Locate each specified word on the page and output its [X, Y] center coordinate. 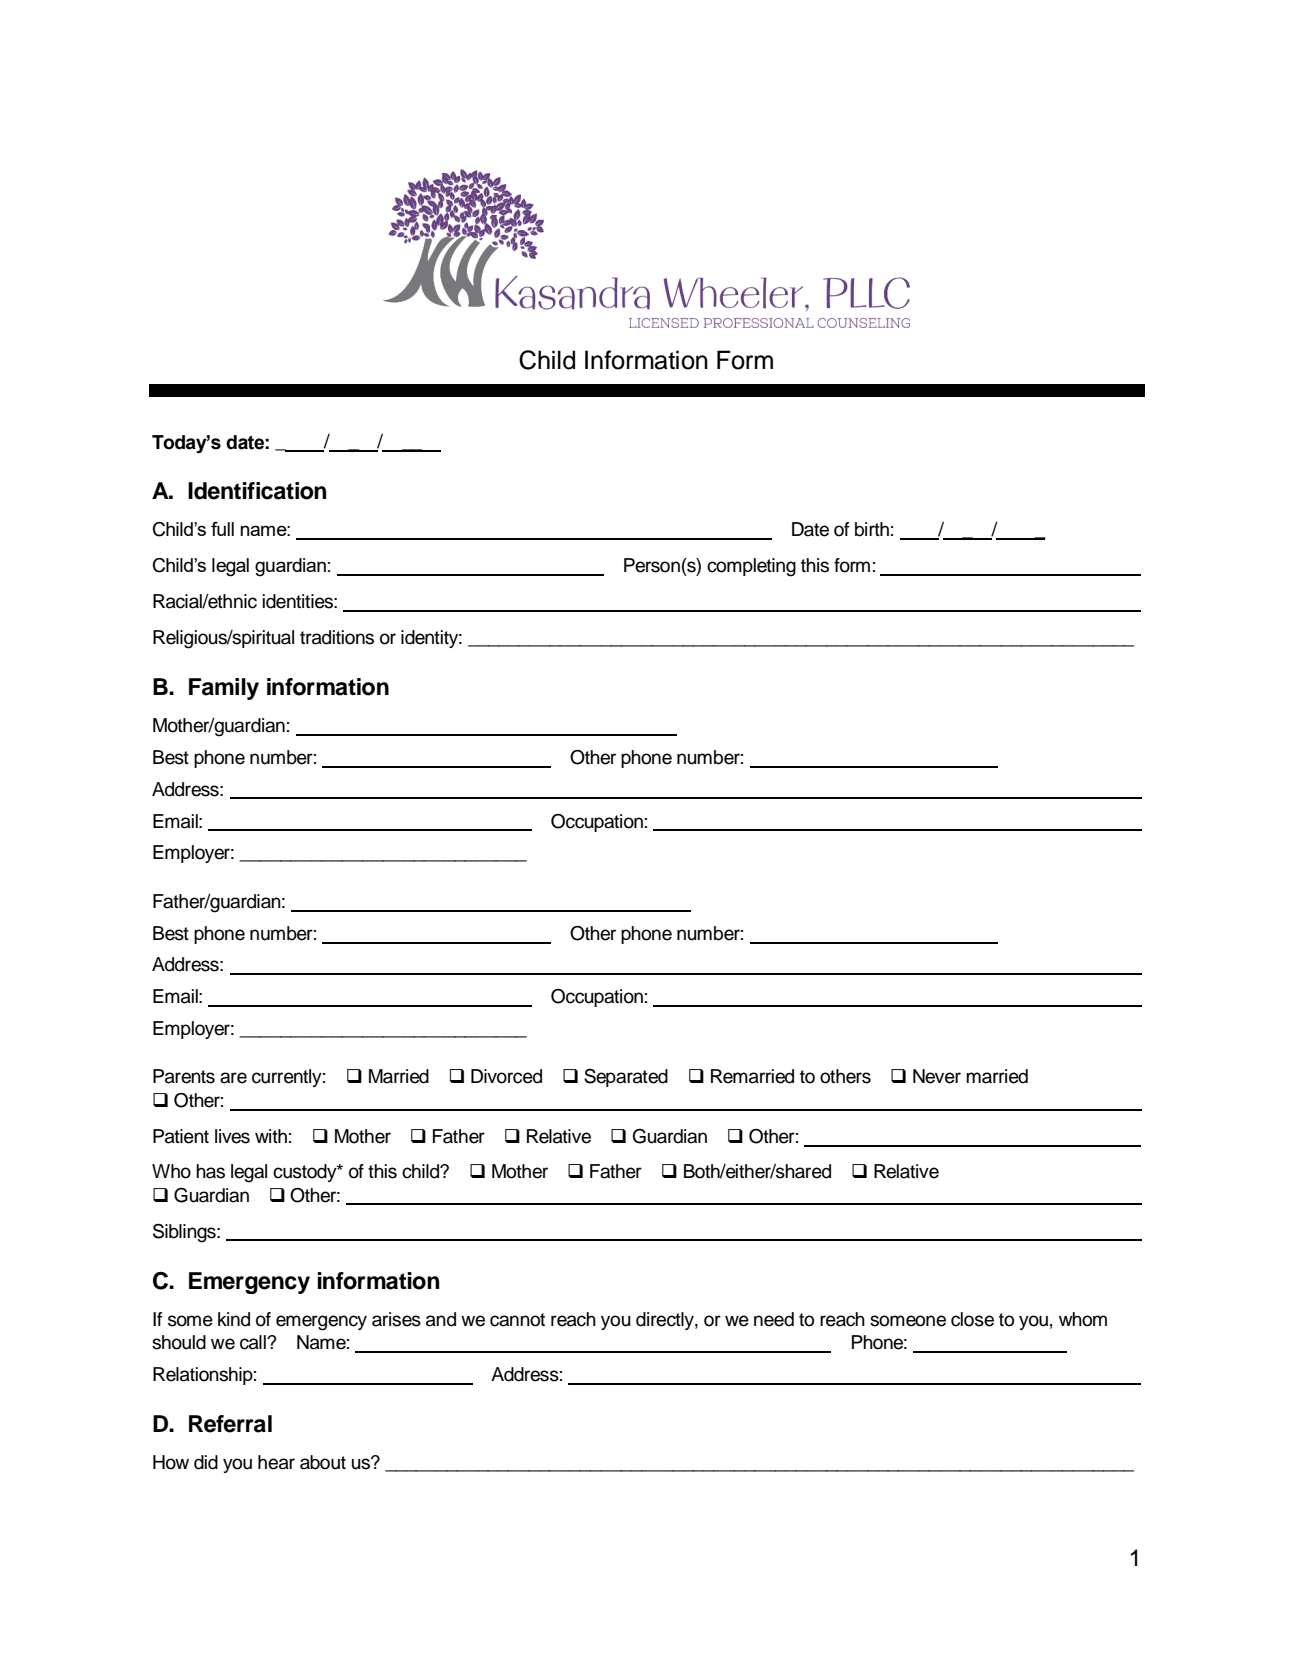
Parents [184, 1076]
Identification [257, 491]
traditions [337, 637]
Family [224, 689]
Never [937, 1076]
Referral [230, 1424]
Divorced [506, 1076]
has [210, 1171]
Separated [626, 1078]
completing [751, 567]
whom [1083, 1319]
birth [872, 529]
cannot [517, 1320]
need [774, 1319]
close [972, 1319]
